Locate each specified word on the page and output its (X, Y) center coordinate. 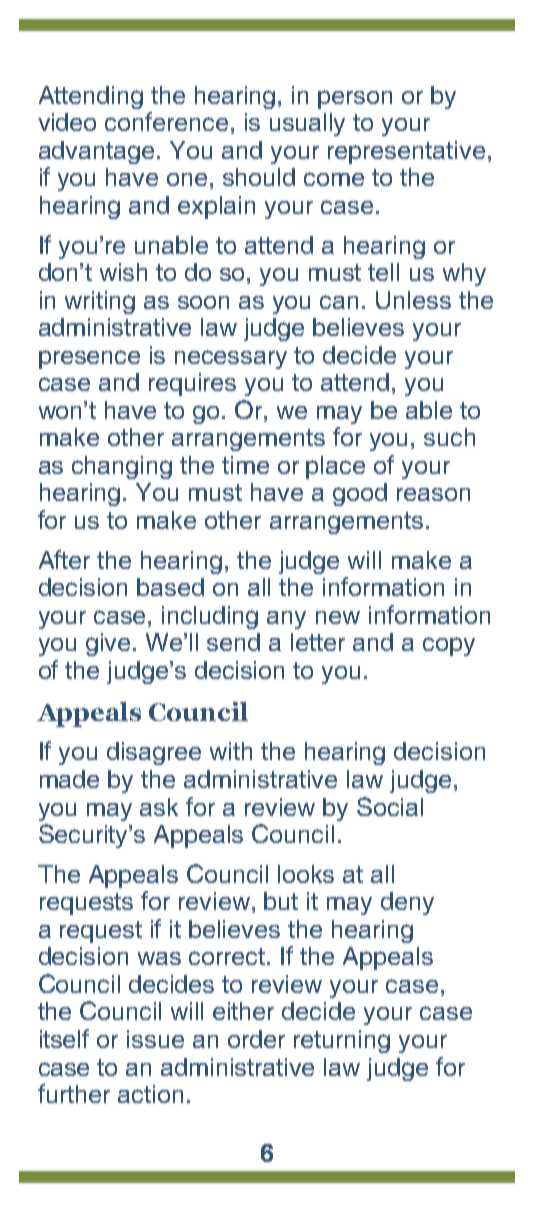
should (259, 177)
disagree (154, 753)
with (231, 751)
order (256, 1039)
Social (390, 806)
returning (342, 1041)
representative (406, 152)
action (150, 1094)
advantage (96, 152)
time (245, 465)
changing (122, 467)
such (449, 437)
